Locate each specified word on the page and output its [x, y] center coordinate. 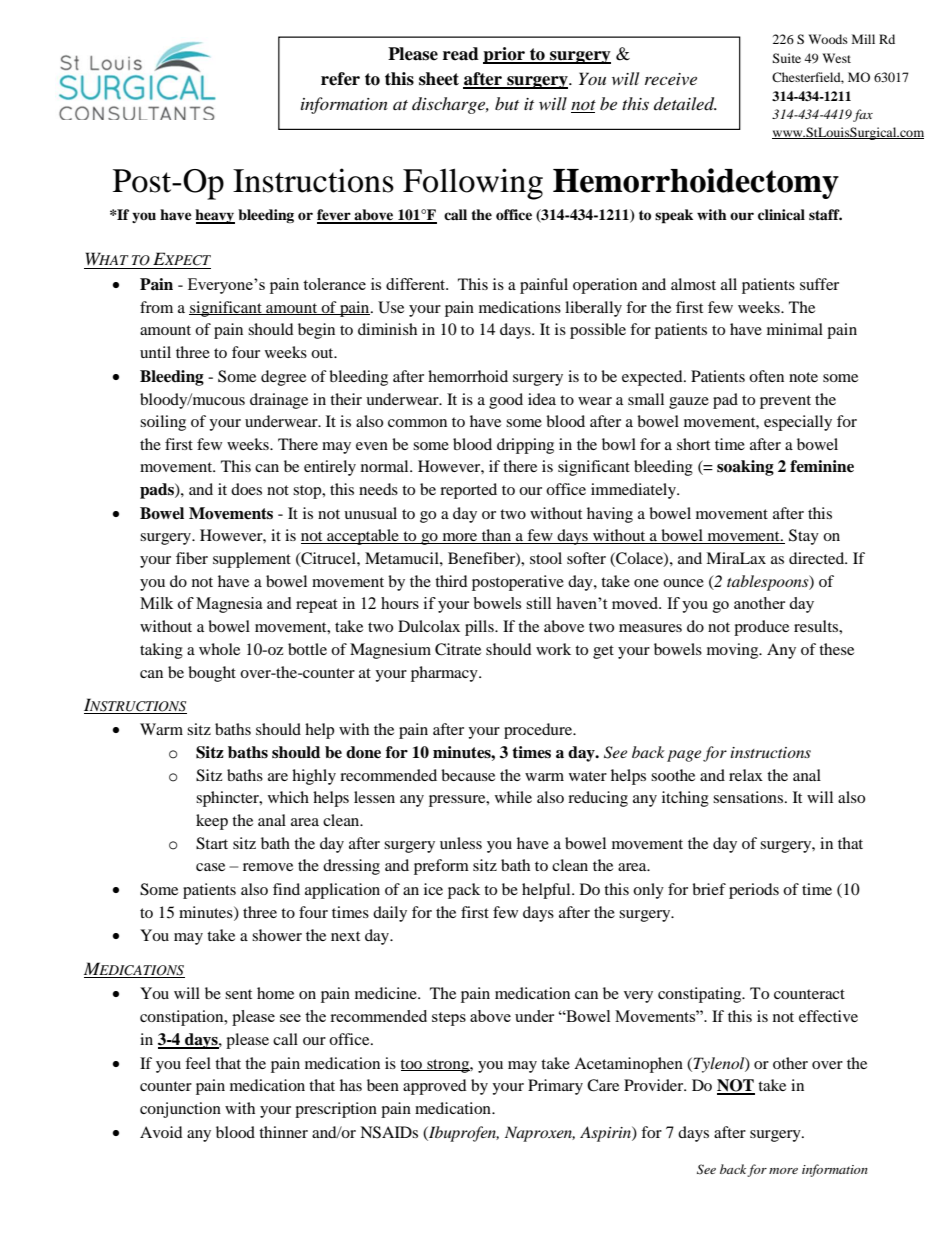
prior [505, 55]
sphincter [228, 799]
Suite [786, 58]
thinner [283, 1132]
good [506, 401]
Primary [555, 1087]
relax [746, 775]
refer [340, 79]
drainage [279, 401]
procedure [539, 731]
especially [798, 423]
